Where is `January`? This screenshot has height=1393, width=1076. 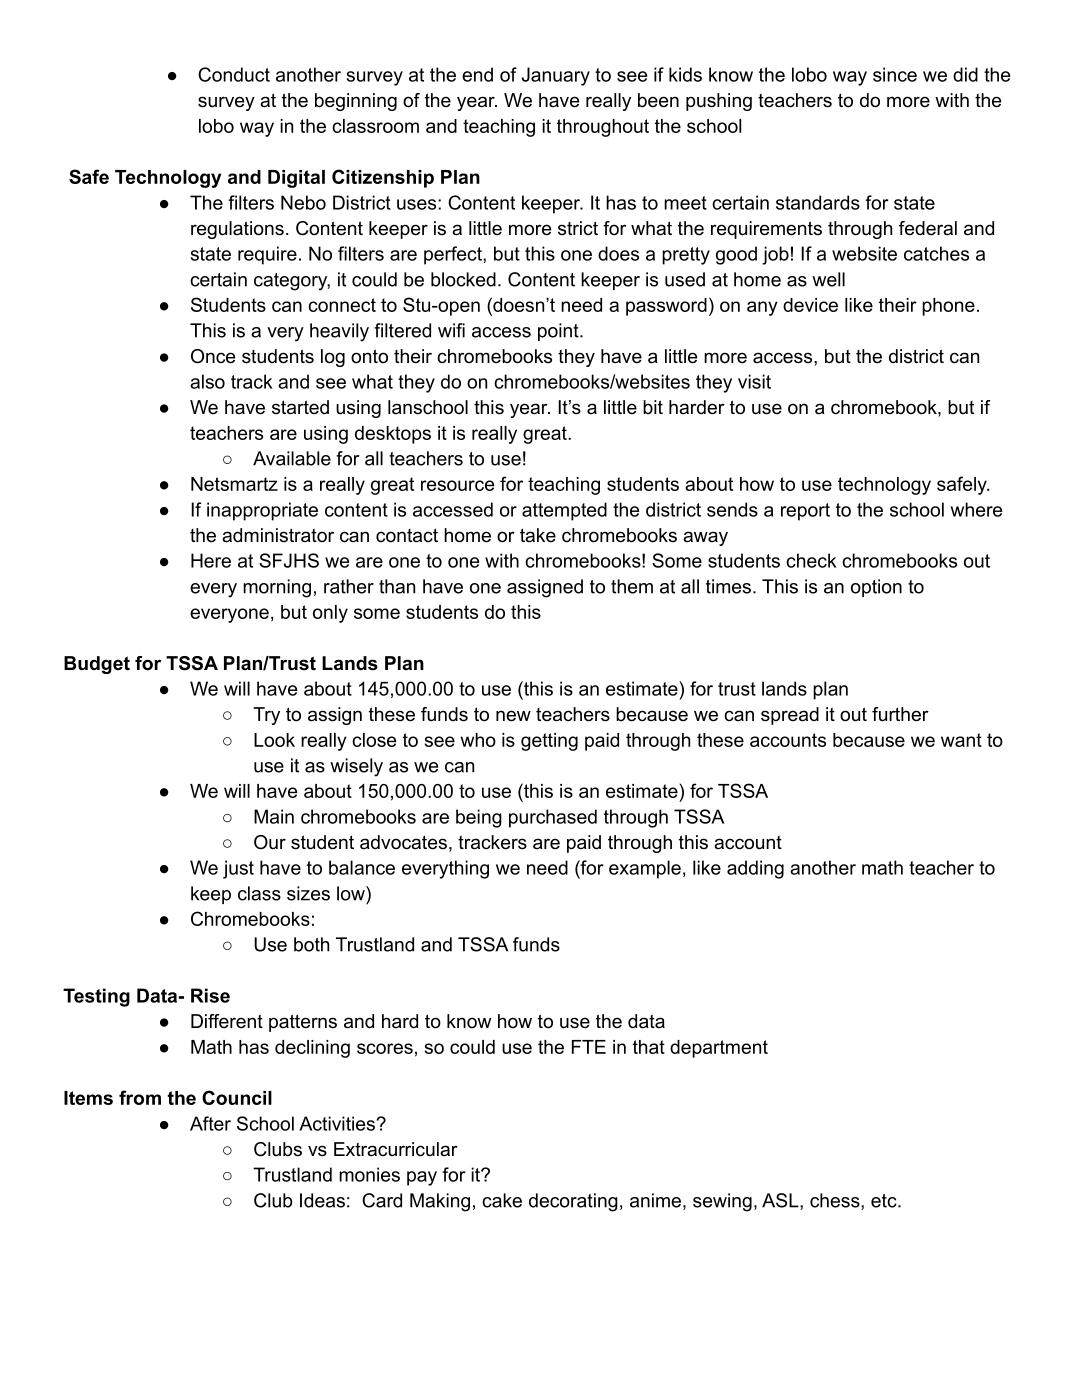 January is located at coordinates (556, 76).
